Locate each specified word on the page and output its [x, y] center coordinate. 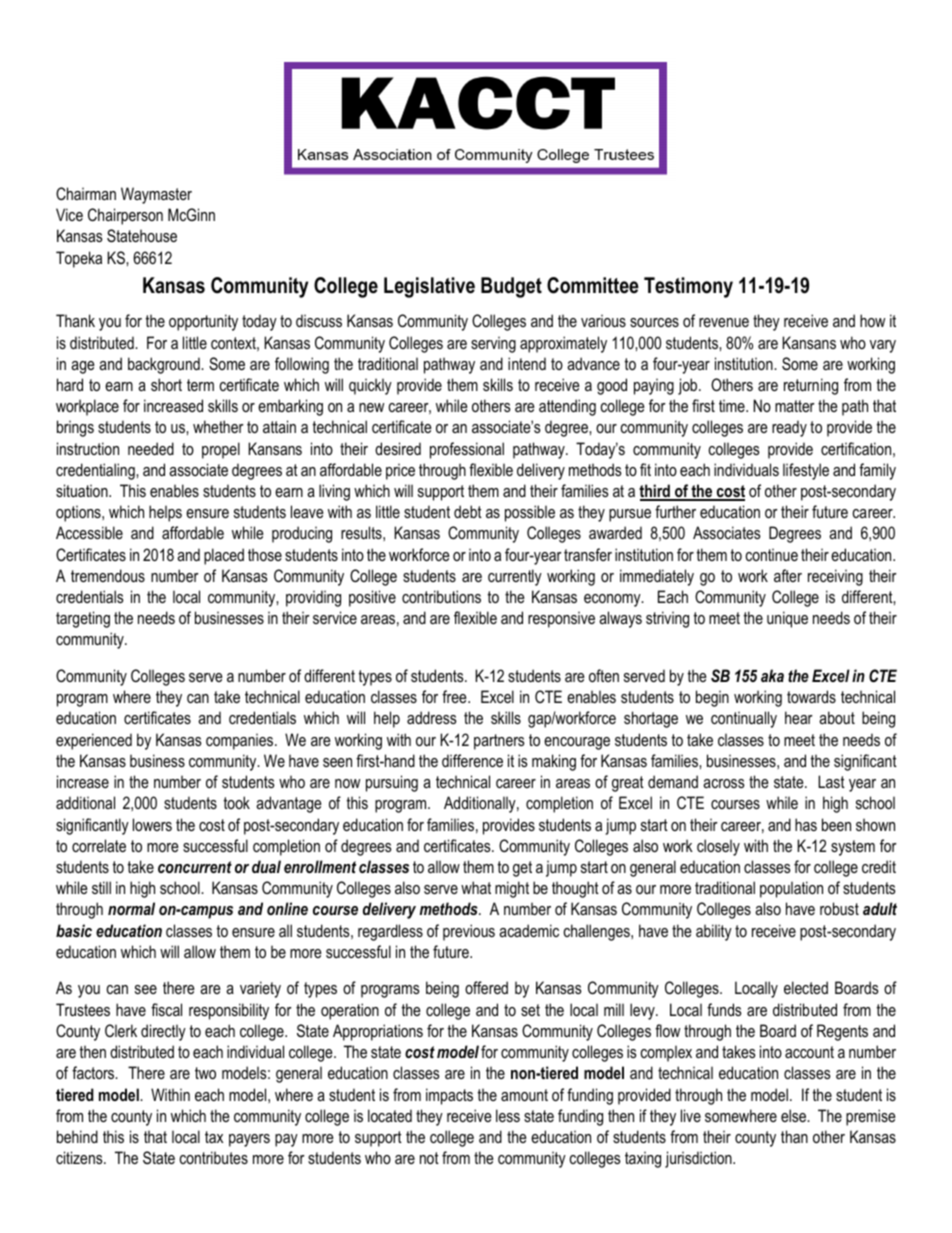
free [455, 696]
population [791, 889]
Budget [511, 287]
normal [131, 908]
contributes [214, 1157]
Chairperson [125, 216]
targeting [83, 619]
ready [789, 428]
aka [772, 675]
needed [151, 448]
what [476, 887]
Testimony [688, 287]
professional [467, 450]
